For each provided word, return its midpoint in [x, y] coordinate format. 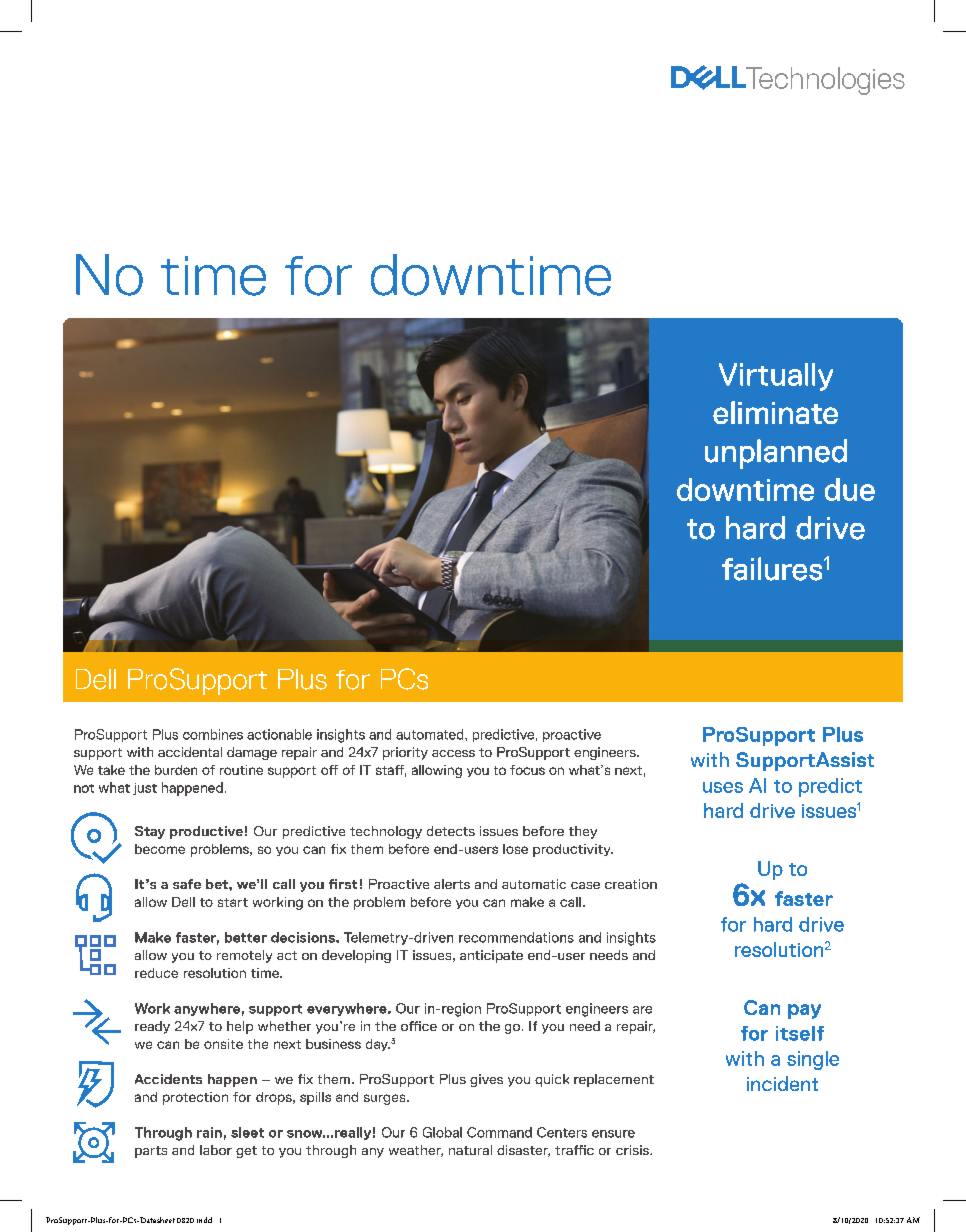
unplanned [776, 454]
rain [209, 1132]
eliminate [775, 412]
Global [442, 1132]
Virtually [776, 377]
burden [176, 770]
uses [723, 787]
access [453, 753]
